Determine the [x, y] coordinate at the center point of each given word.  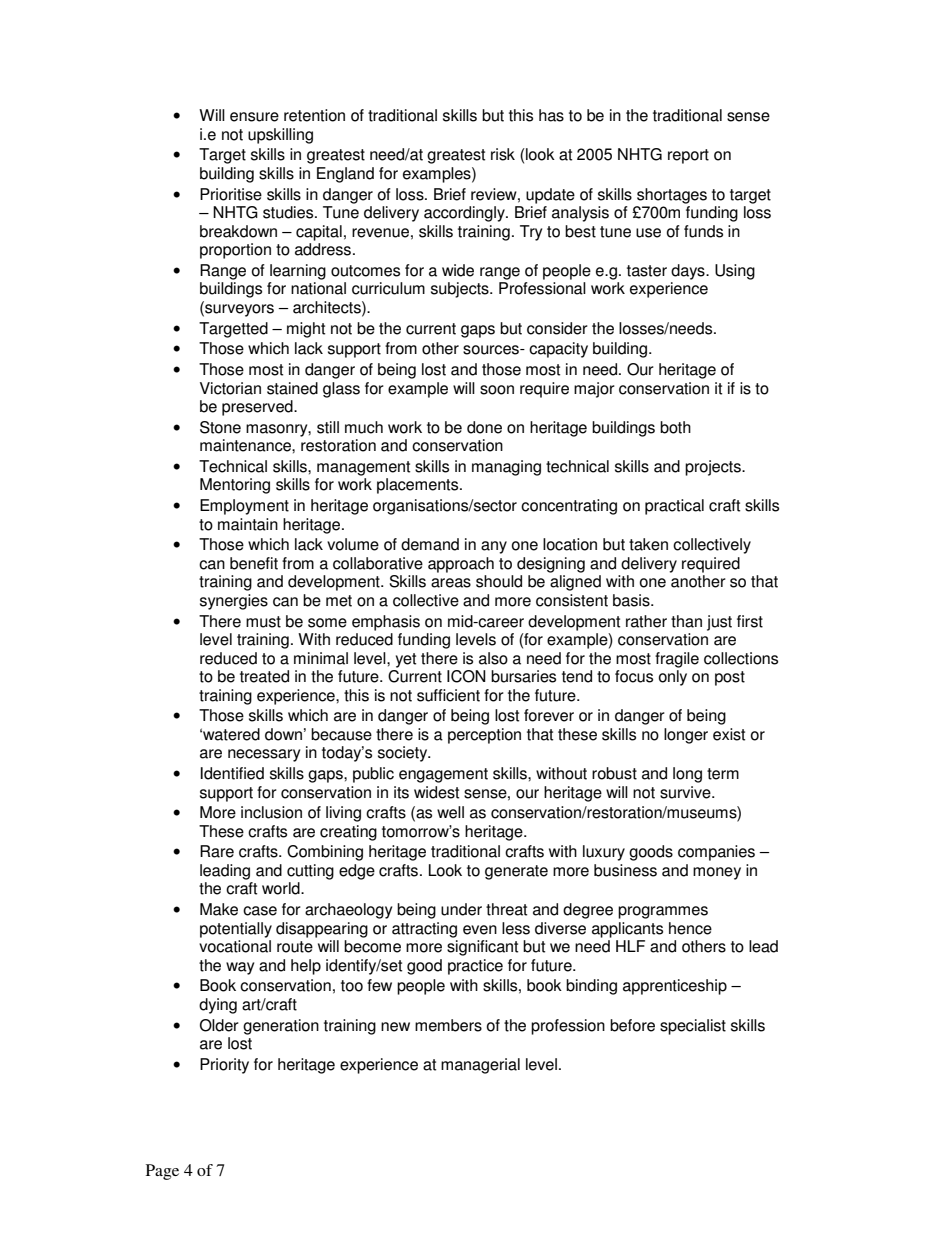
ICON [466, 676]
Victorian [230, 388]
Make [219, 909]
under [461, 909]
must [263, 622]
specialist [693, 1027]
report [688, 156]
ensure [254, 117]
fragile [677, 660]
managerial [480, 1066]
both [675, 427]
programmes [663, 912]
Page [162, 1172]
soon [497, 390]
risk [503, 154]
